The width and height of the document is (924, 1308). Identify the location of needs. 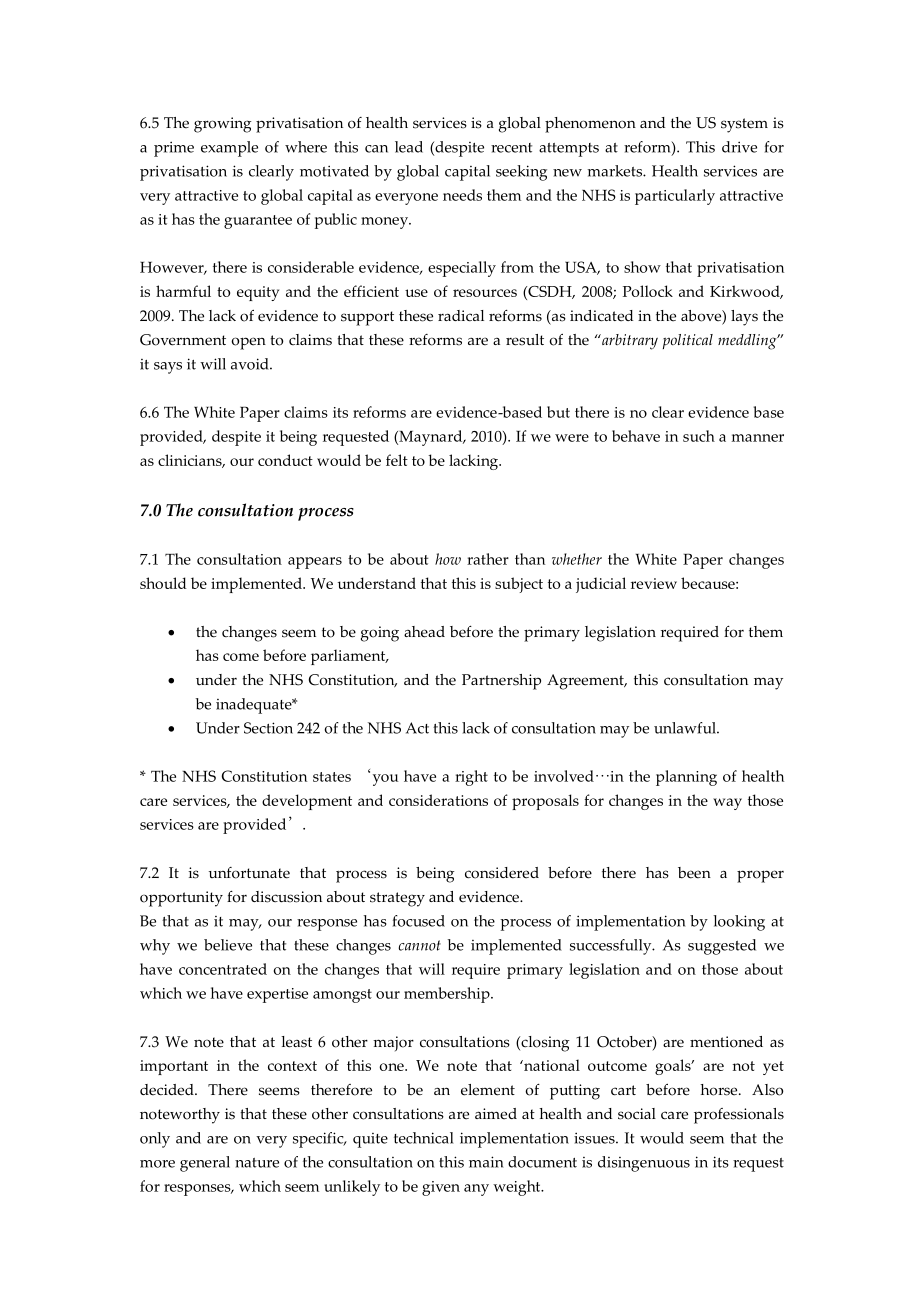
(462, 195).
